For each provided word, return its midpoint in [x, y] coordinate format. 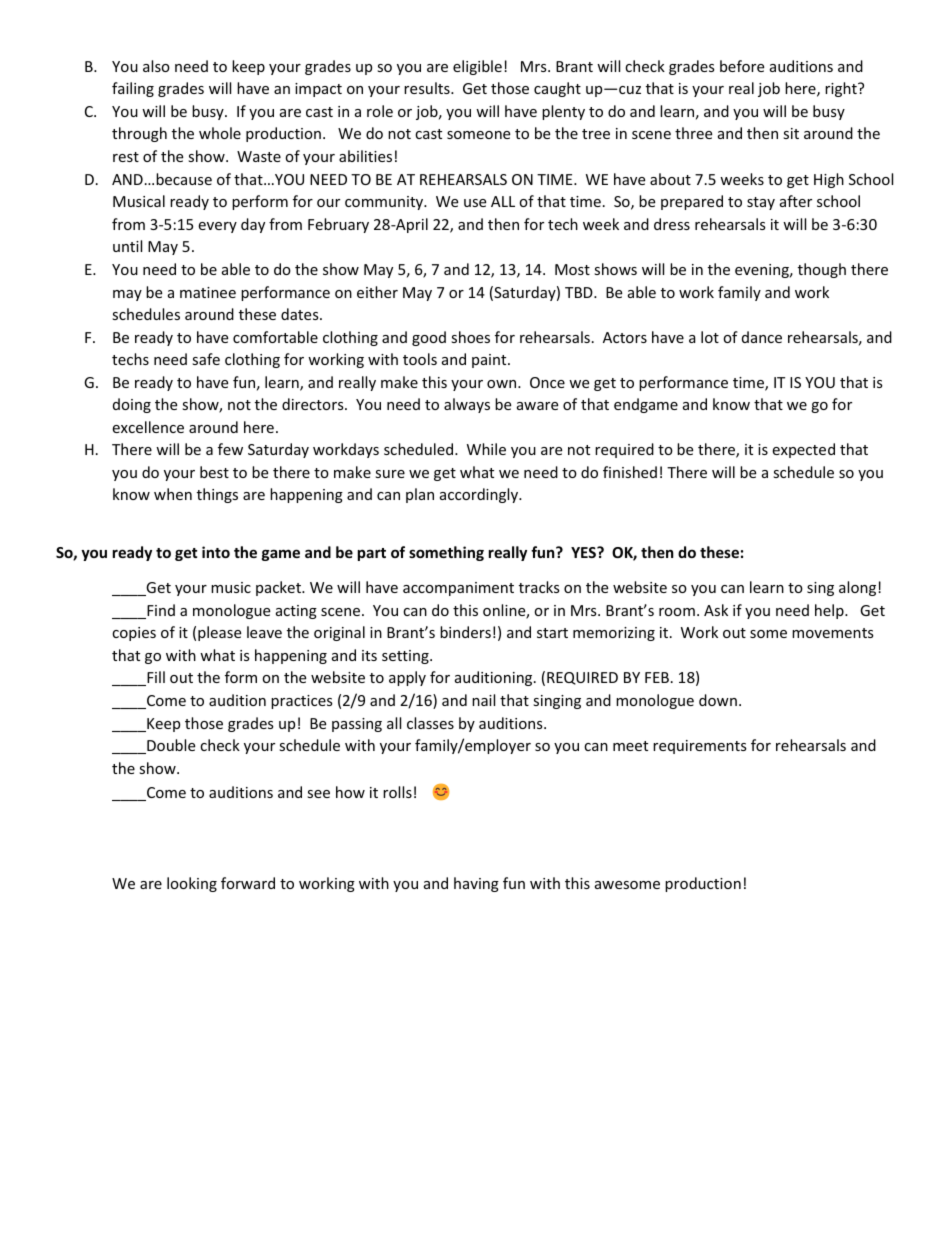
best [214, 472]
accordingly [480, 495]
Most [572, 269]
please [219, 633]
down [718, 700]
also [156, 66]
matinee [208, 292]
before [742, 66]
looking [192, 884]
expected [803, 450]
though [822, 270]
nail [483, 700]
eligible [477, 67]
